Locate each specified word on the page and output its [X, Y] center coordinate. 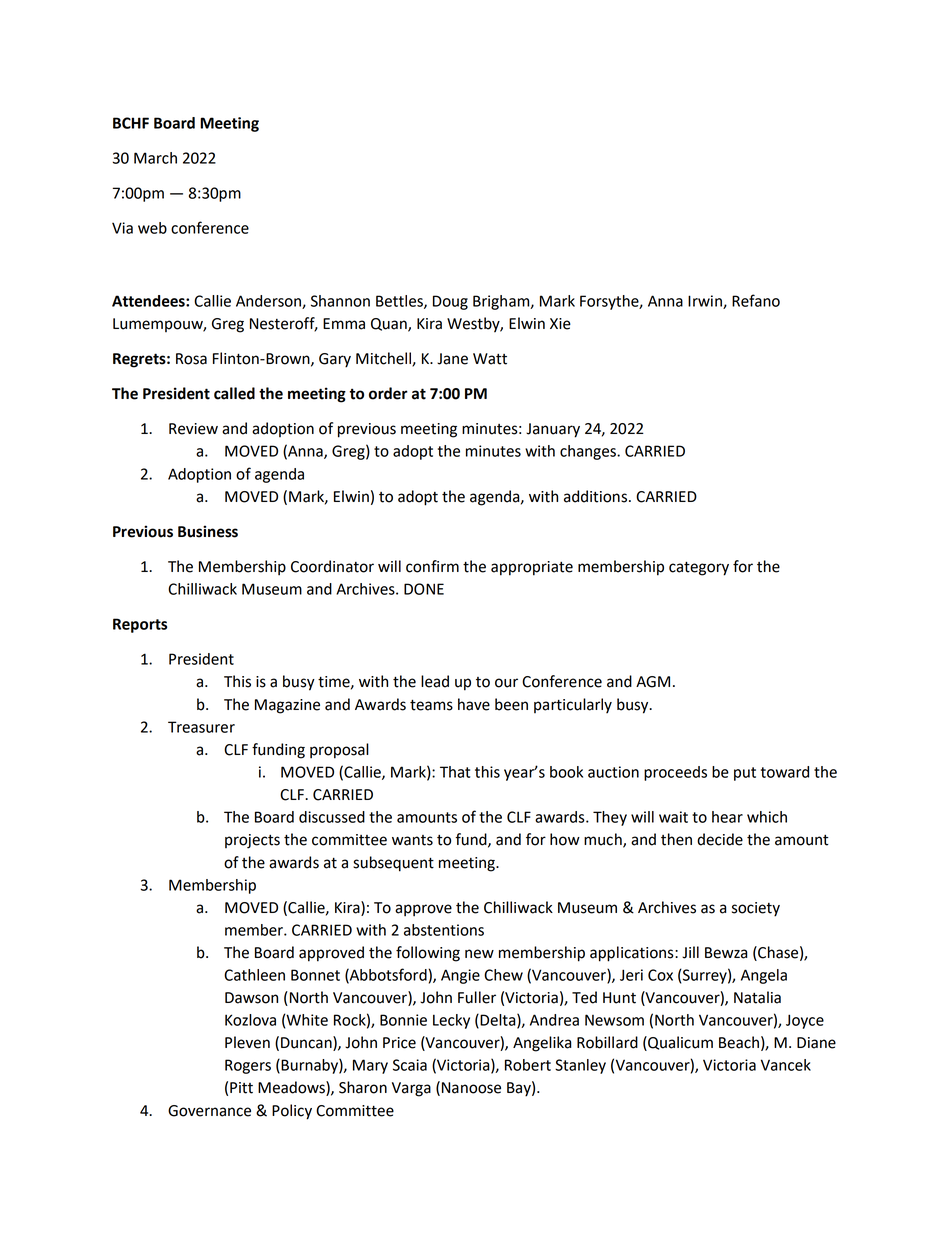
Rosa [191, 359]
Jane [452, 359]
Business [208, 531]
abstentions [444, 930]
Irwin [706, 302]
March [155, 158]
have [474, 704]
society [756, 909]
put [745, 774]
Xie [560, 324]
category [699, 569]
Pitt [241, 1088]
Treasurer [201, 727]
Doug [450, 302]
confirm [432, 566]
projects [252, 841]
